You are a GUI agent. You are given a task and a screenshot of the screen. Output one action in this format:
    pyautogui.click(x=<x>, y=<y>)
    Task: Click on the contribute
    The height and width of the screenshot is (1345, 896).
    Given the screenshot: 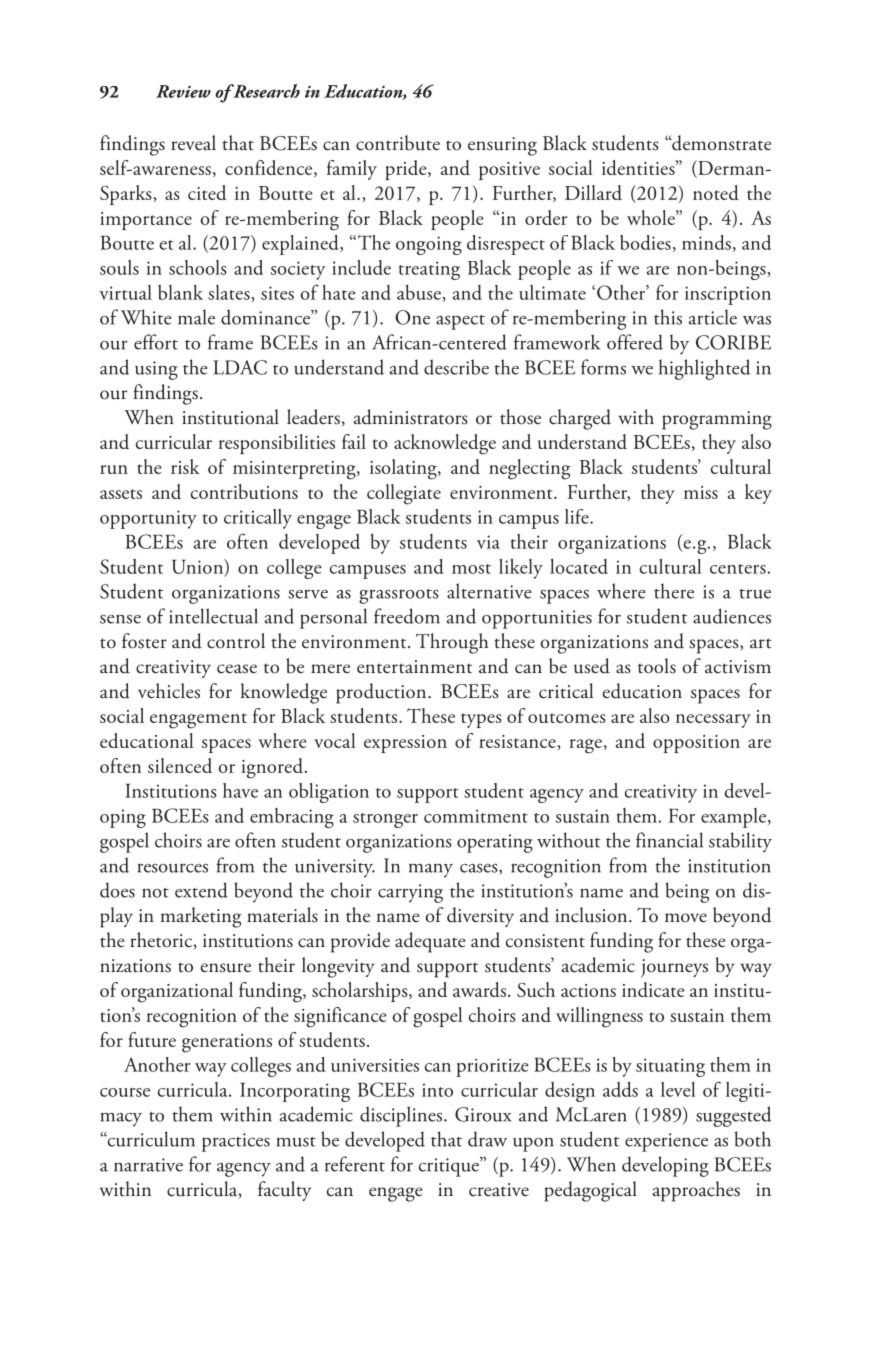 What is the action you would take?
    pyautogui.click(x=398, y=143)
